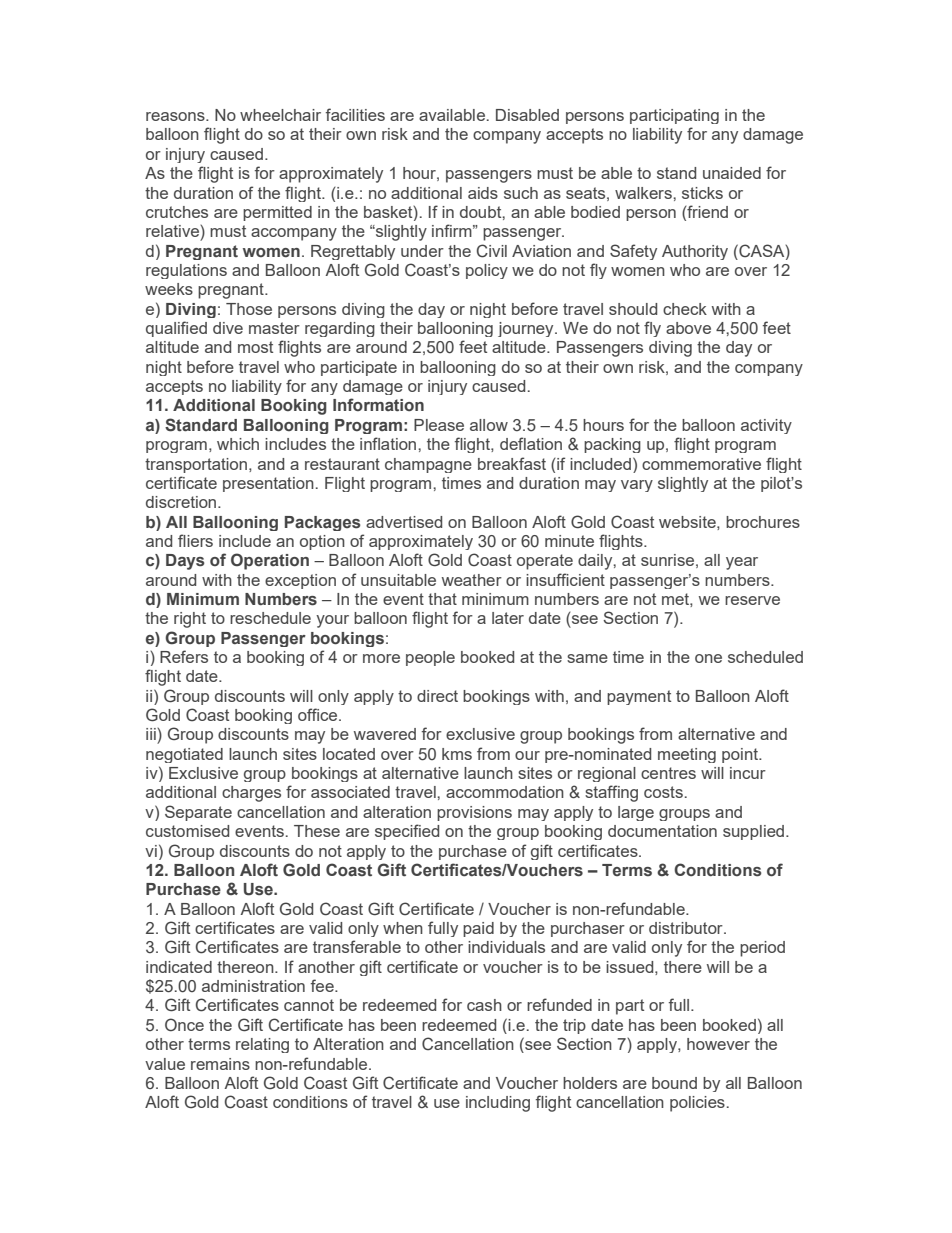 This document has height=1233, width=952. What do you see at coordinates (220, 1064) in the document?
I see `remains` at bounding box center [220, 1064].
